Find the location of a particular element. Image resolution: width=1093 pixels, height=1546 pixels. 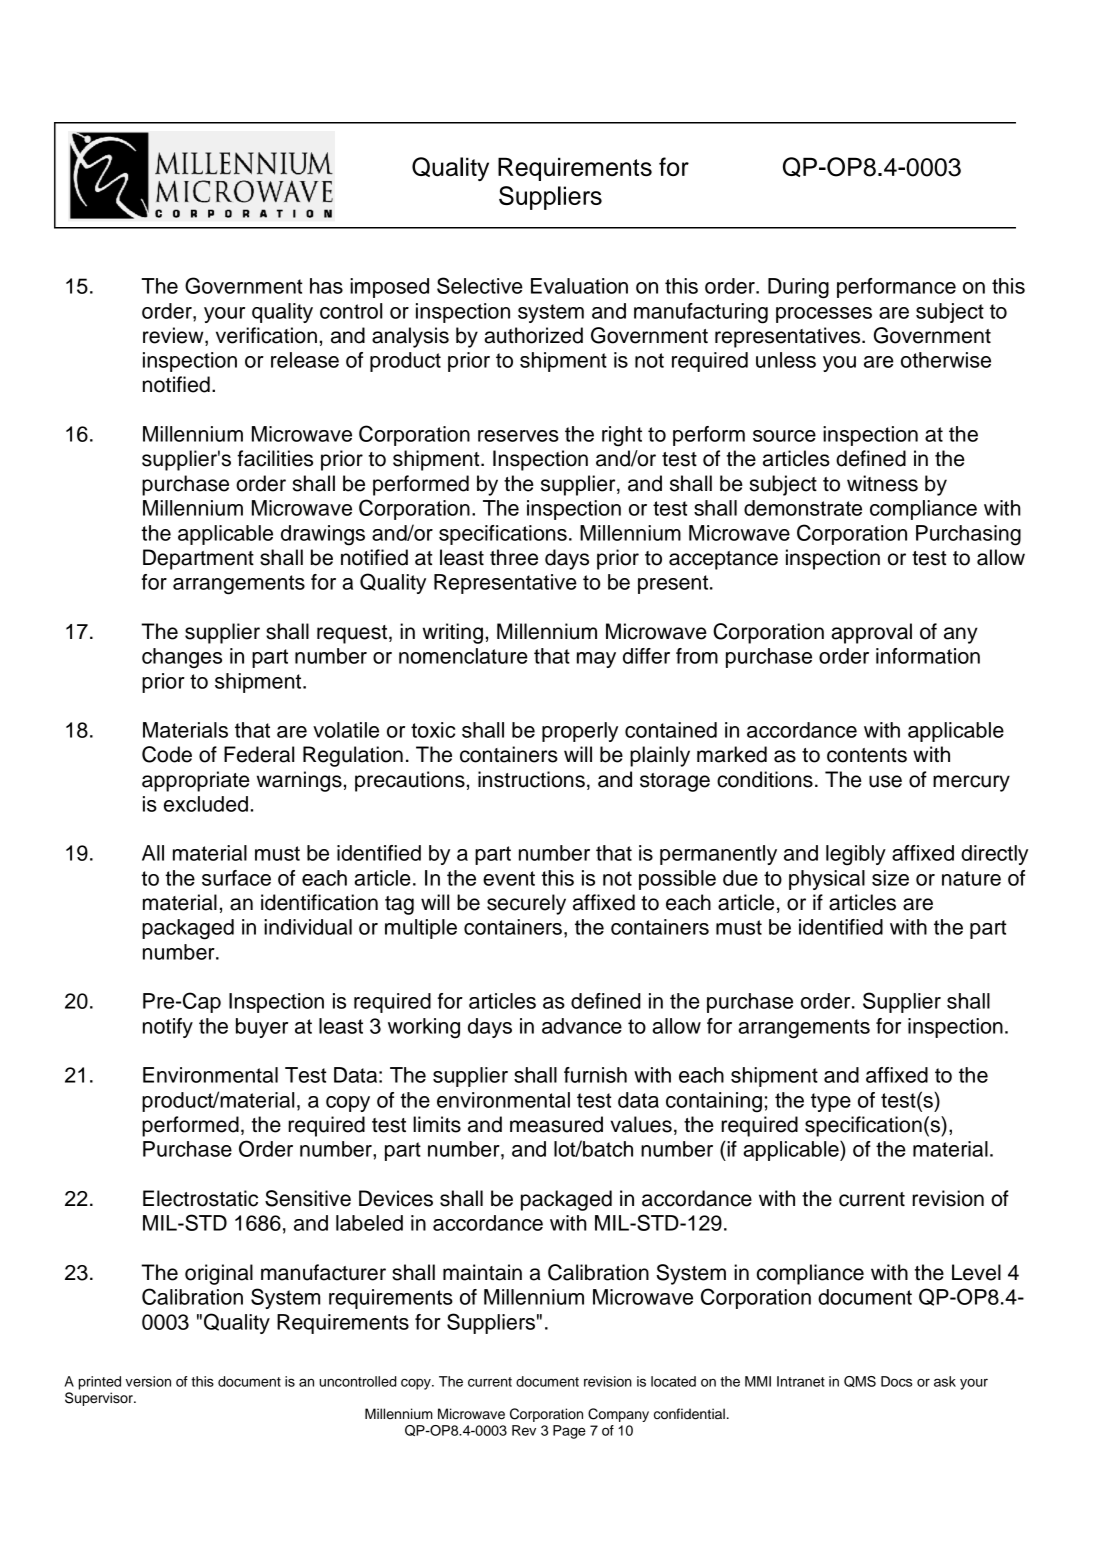

size is located at coordinates (890, 878).
